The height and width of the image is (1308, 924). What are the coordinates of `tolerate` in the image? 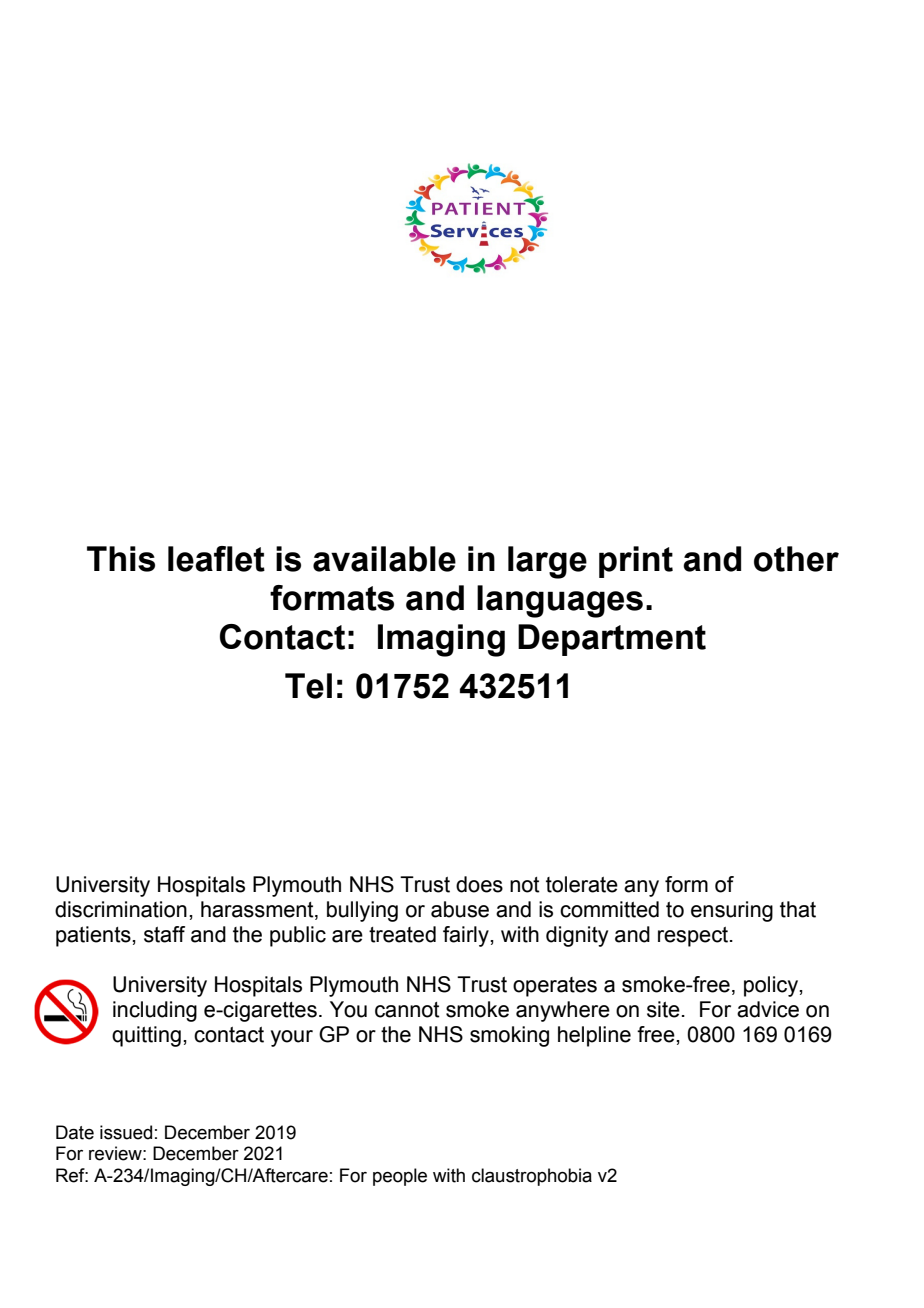 It's located at (582, 884).
